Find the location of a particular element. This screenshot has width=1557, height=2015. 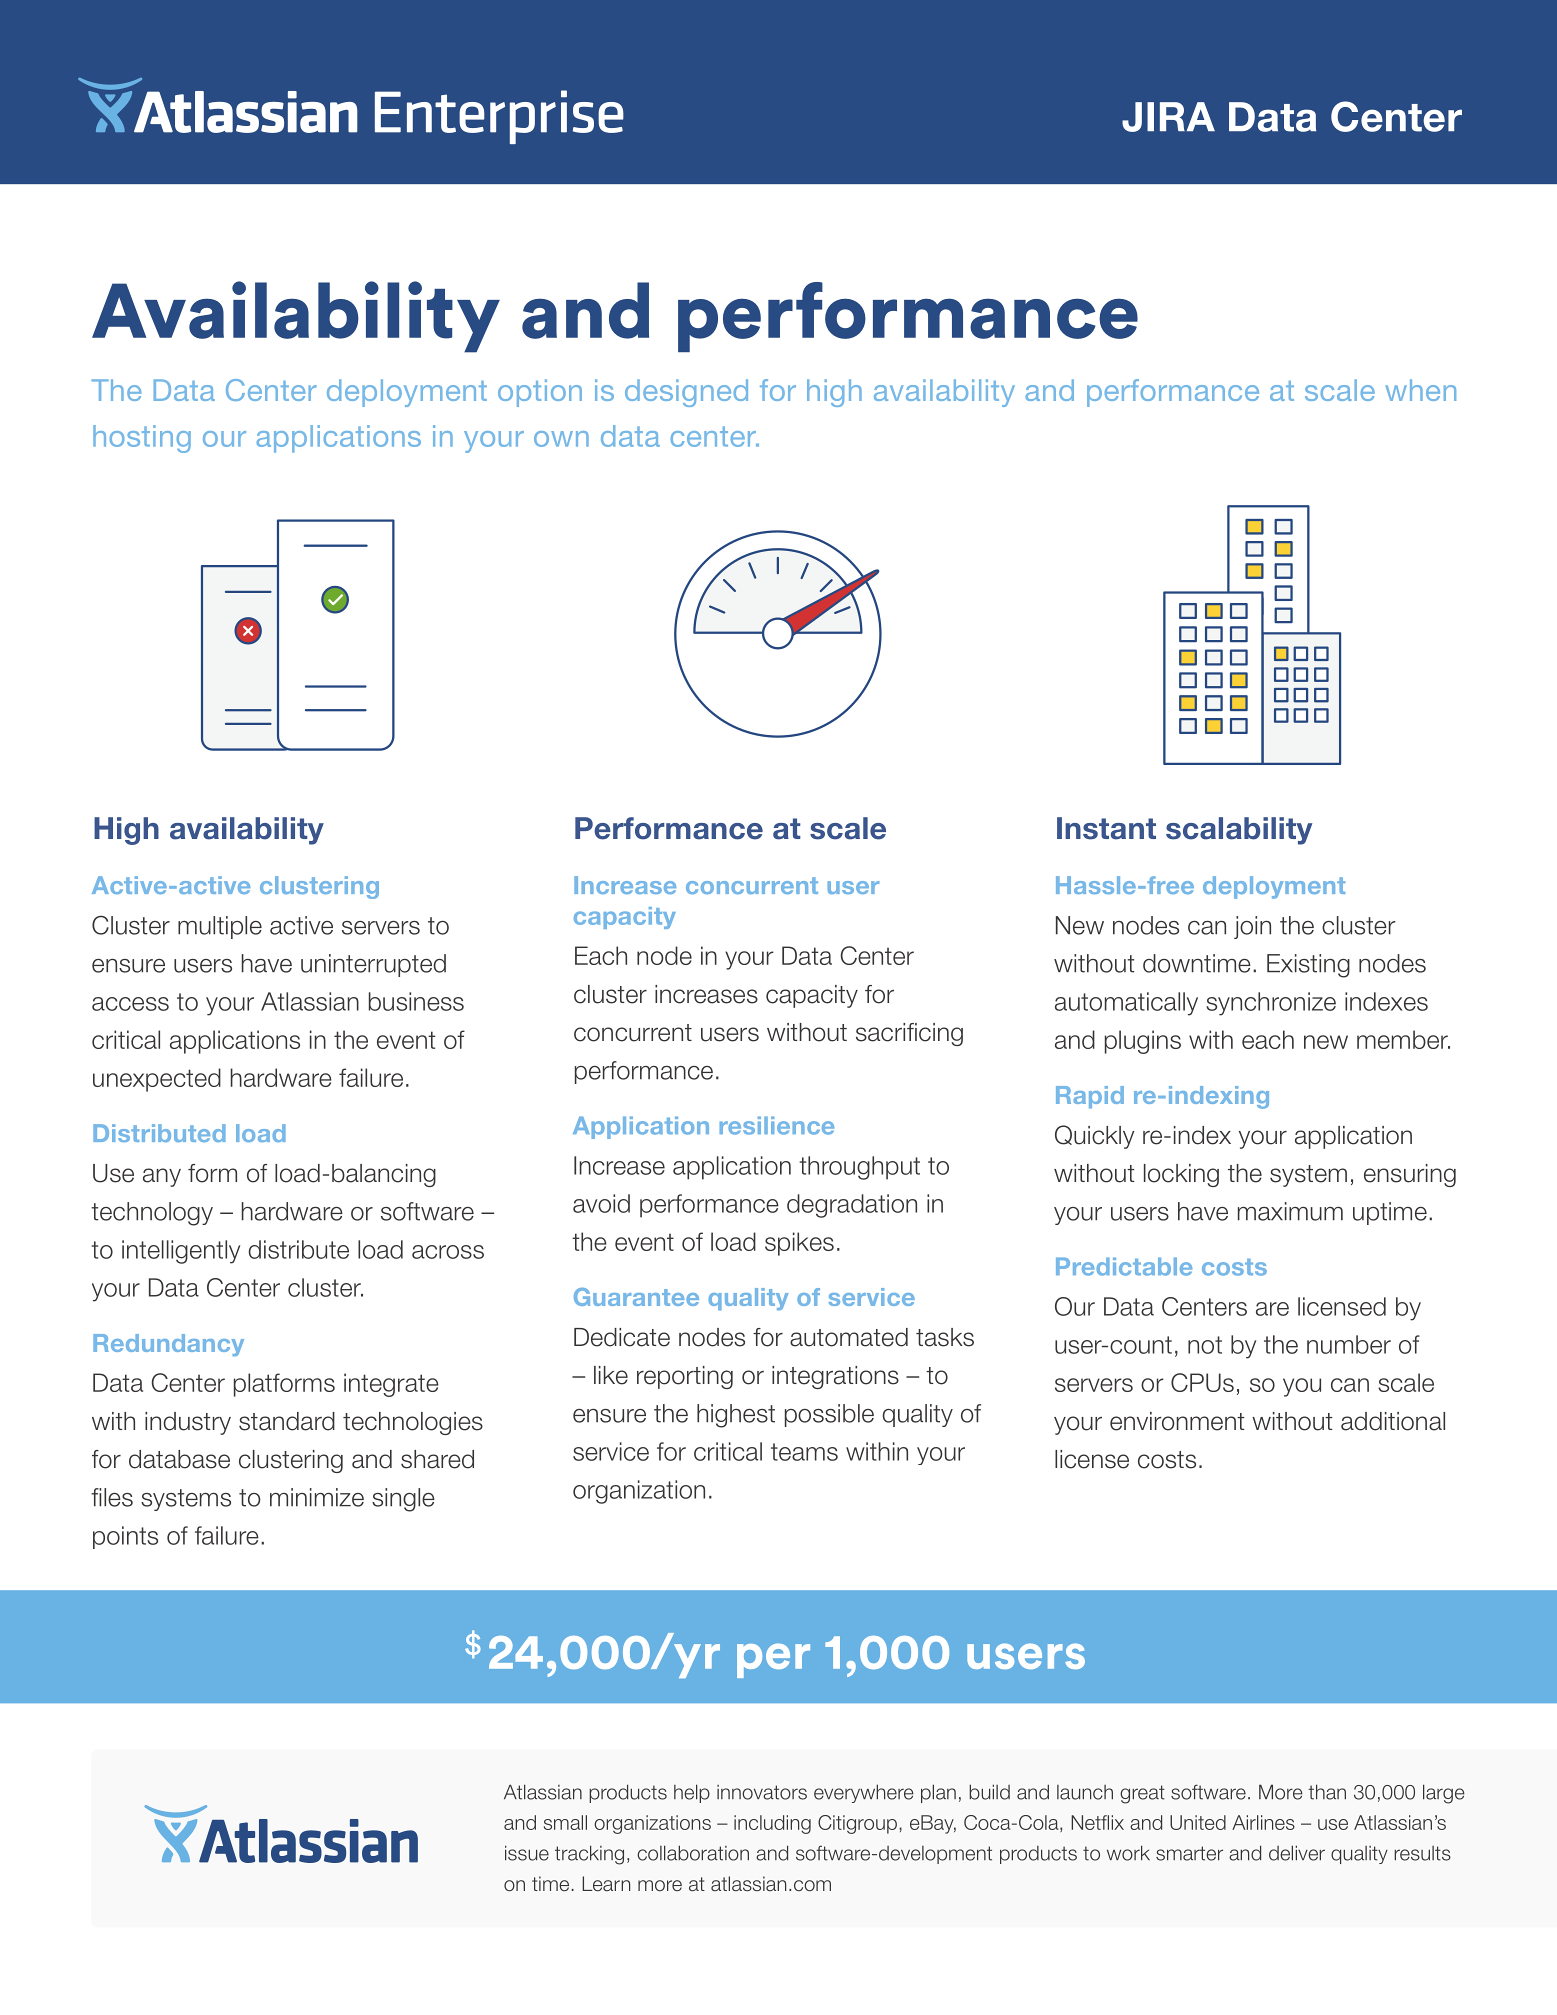

environment is located at coordinates (1177, 1421).
